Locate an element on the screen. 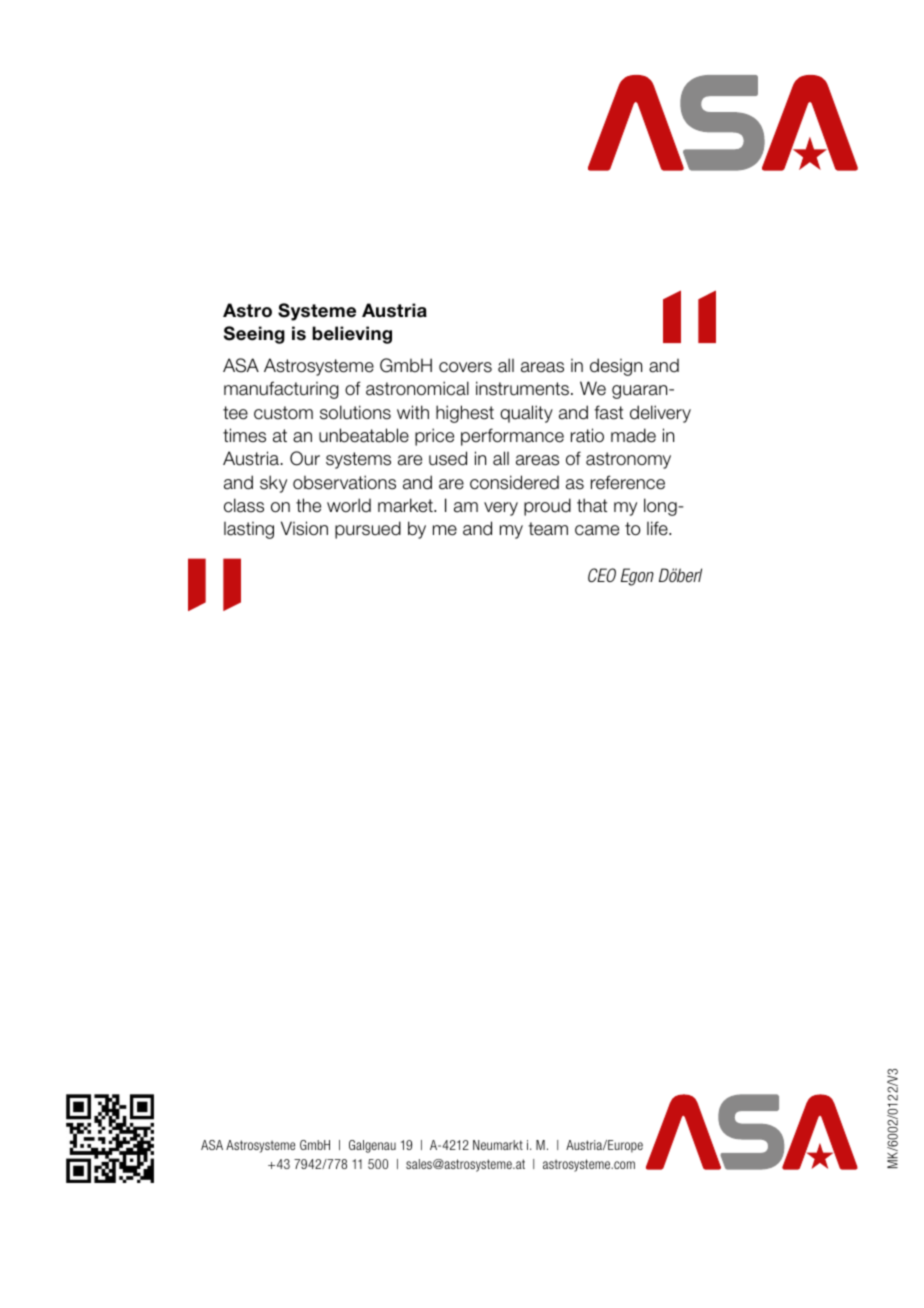 The image size is (924, 1308). covers is located at coordinates (465, 367).
